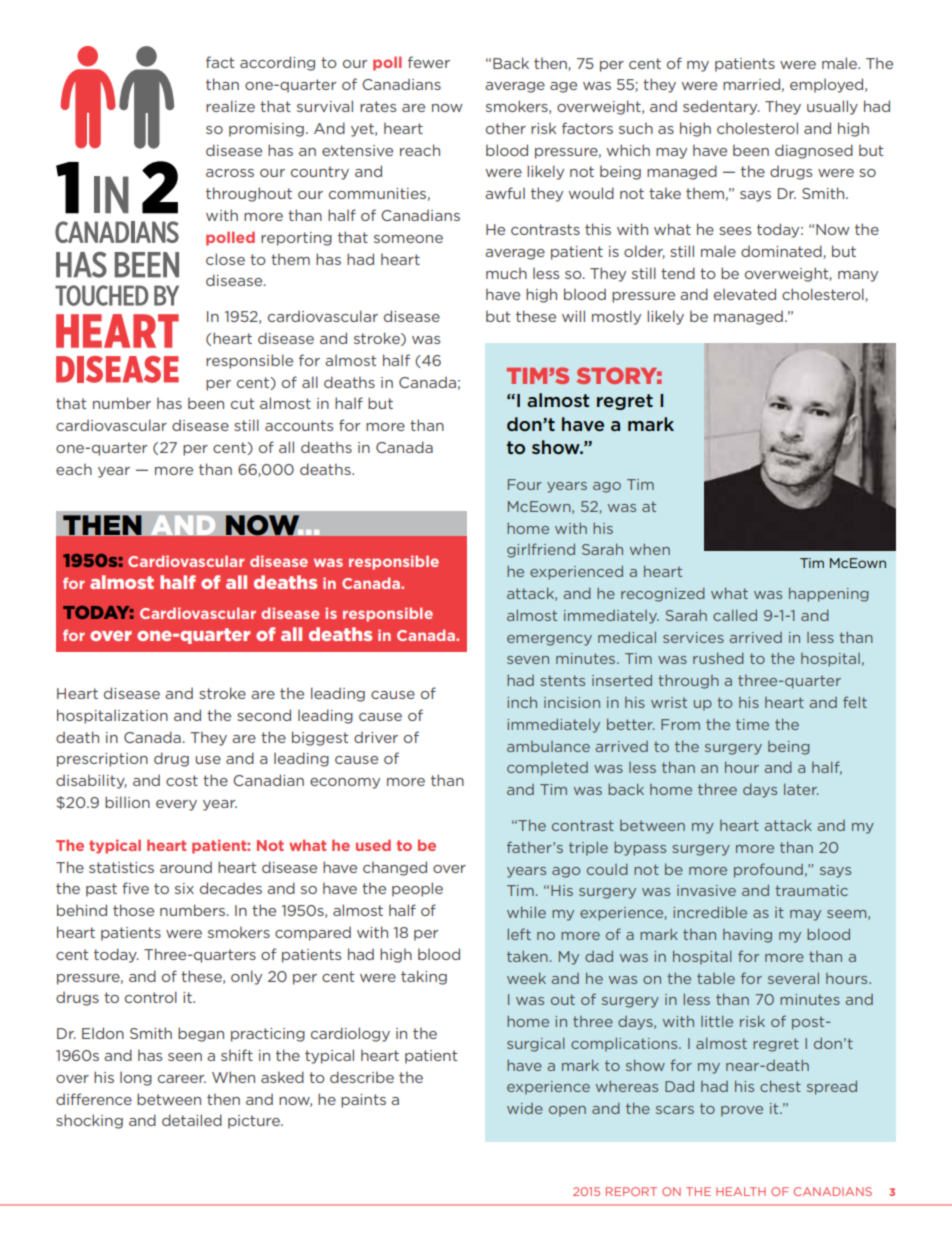 The width and height of the screenshot is (952, 1233). I want to click on health, so click(741, 1191).
